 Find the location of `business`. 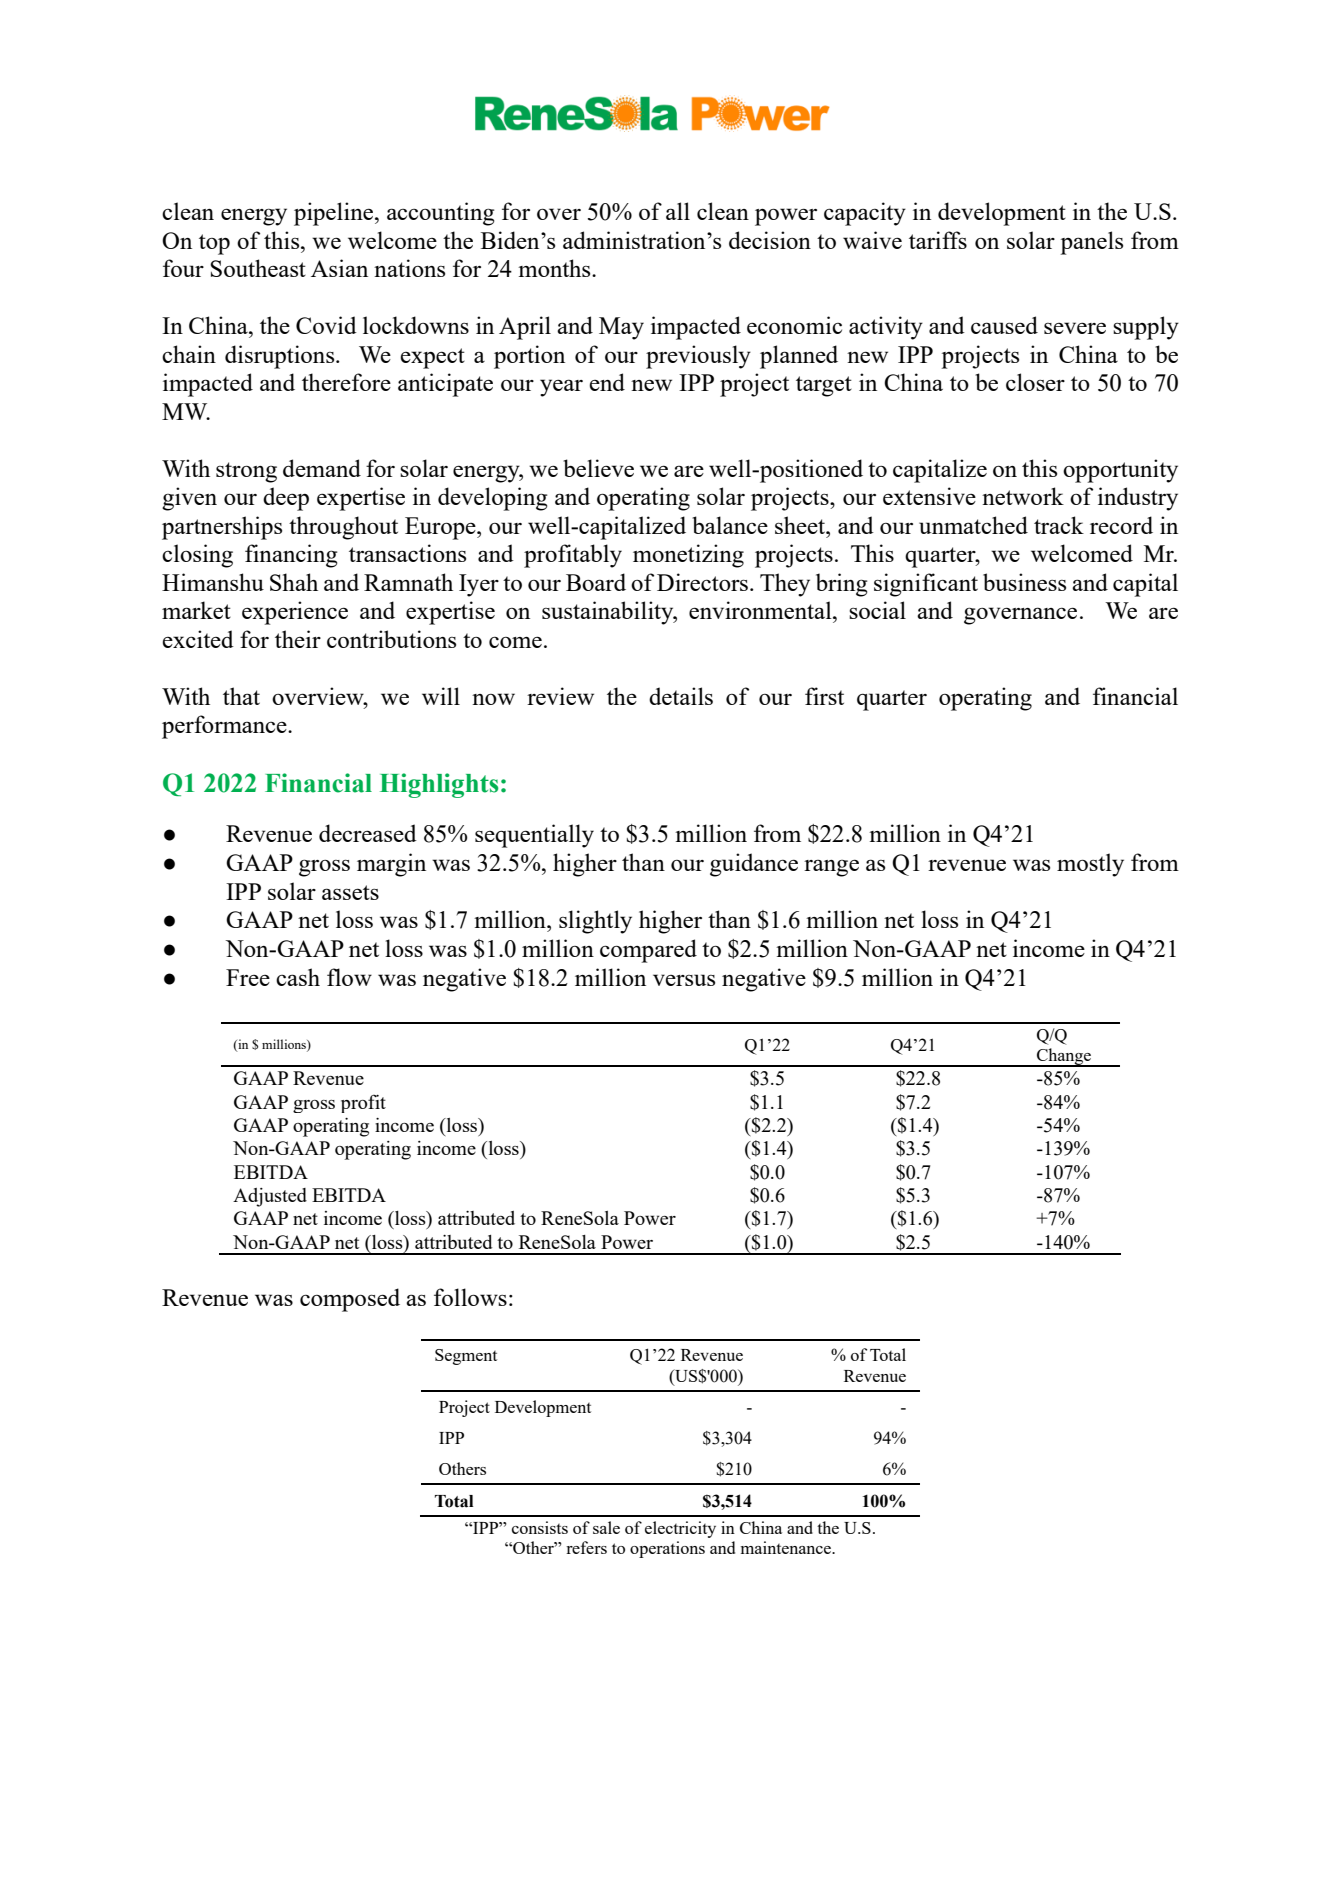

business is located at coordinates (1024, 582).
